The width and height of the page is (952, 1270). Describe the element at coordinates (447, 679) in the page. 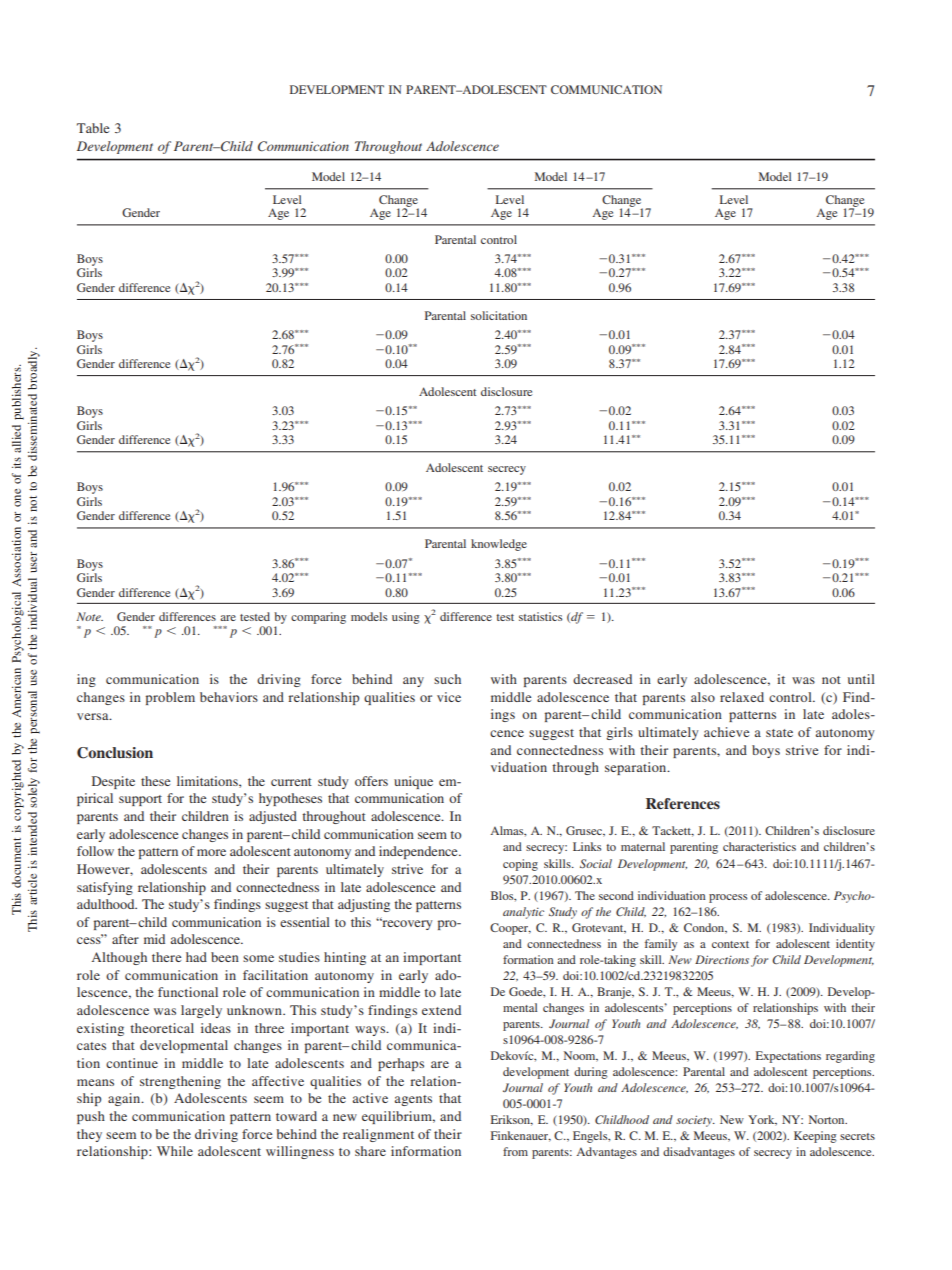

I see `such` at that location.
